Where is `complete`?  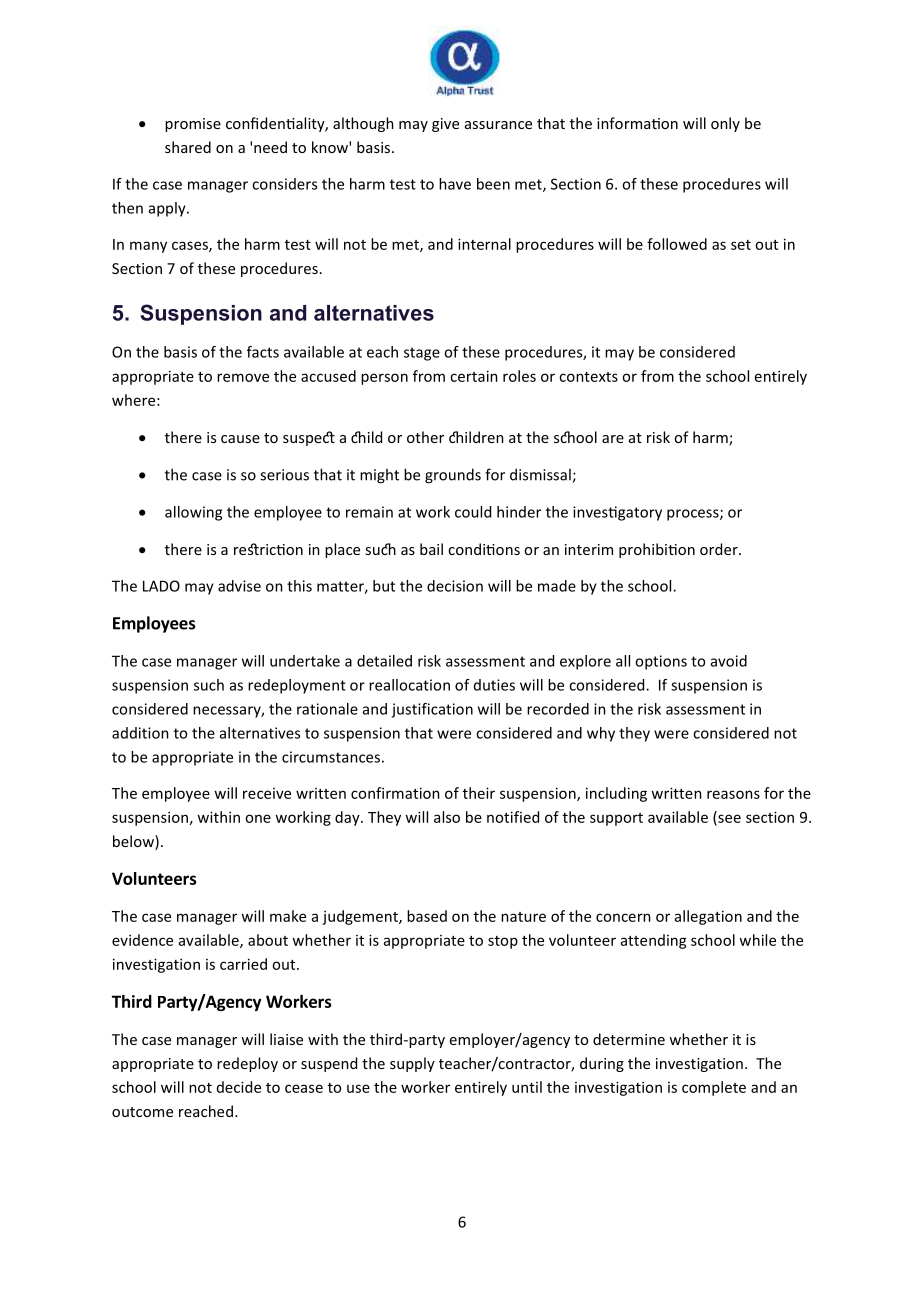
complete is located at coordinates (714, 1088).
